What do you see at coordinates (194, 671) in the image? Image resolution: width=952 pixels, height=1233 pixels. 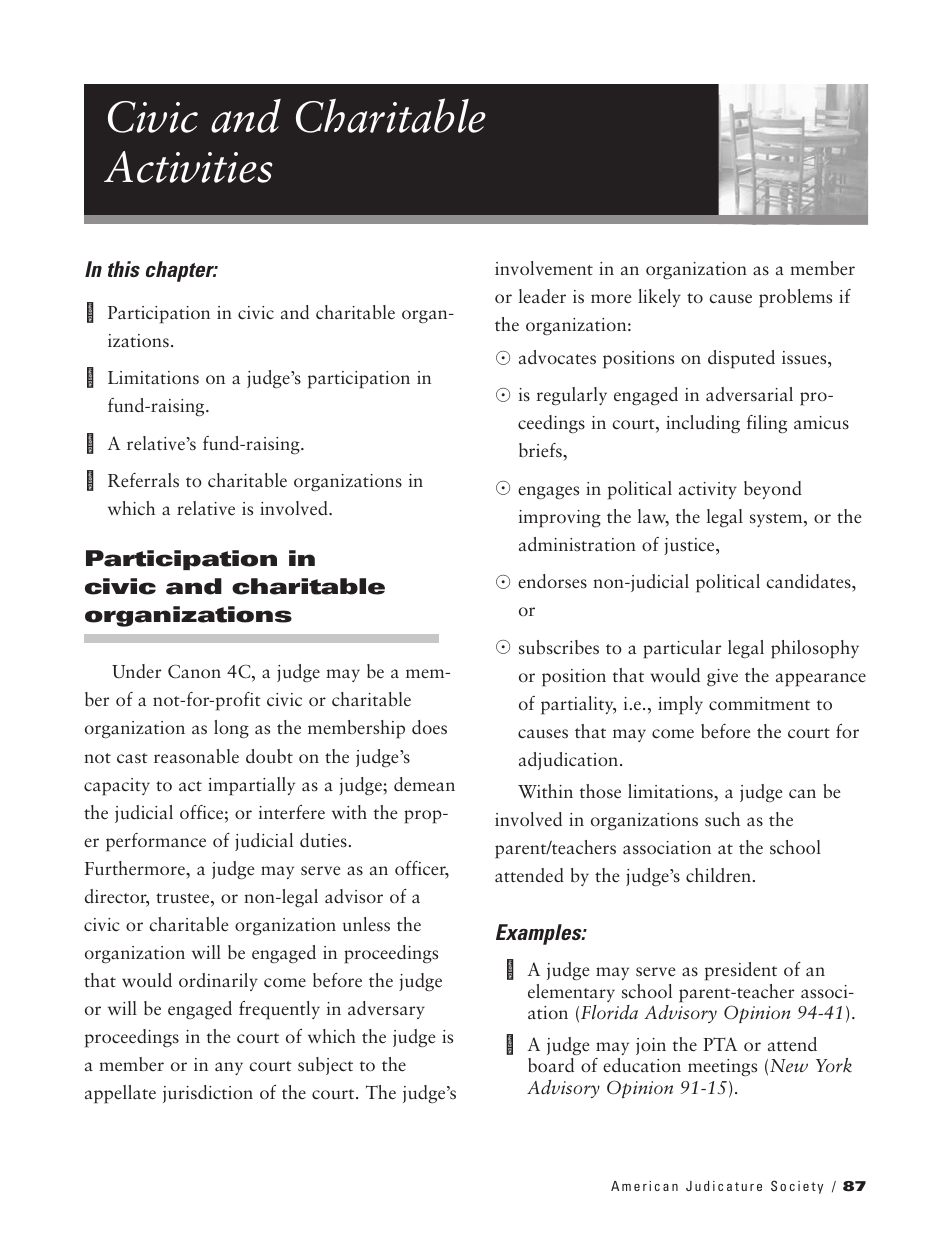 I see `Canon` at bounding box center [194, 671].
